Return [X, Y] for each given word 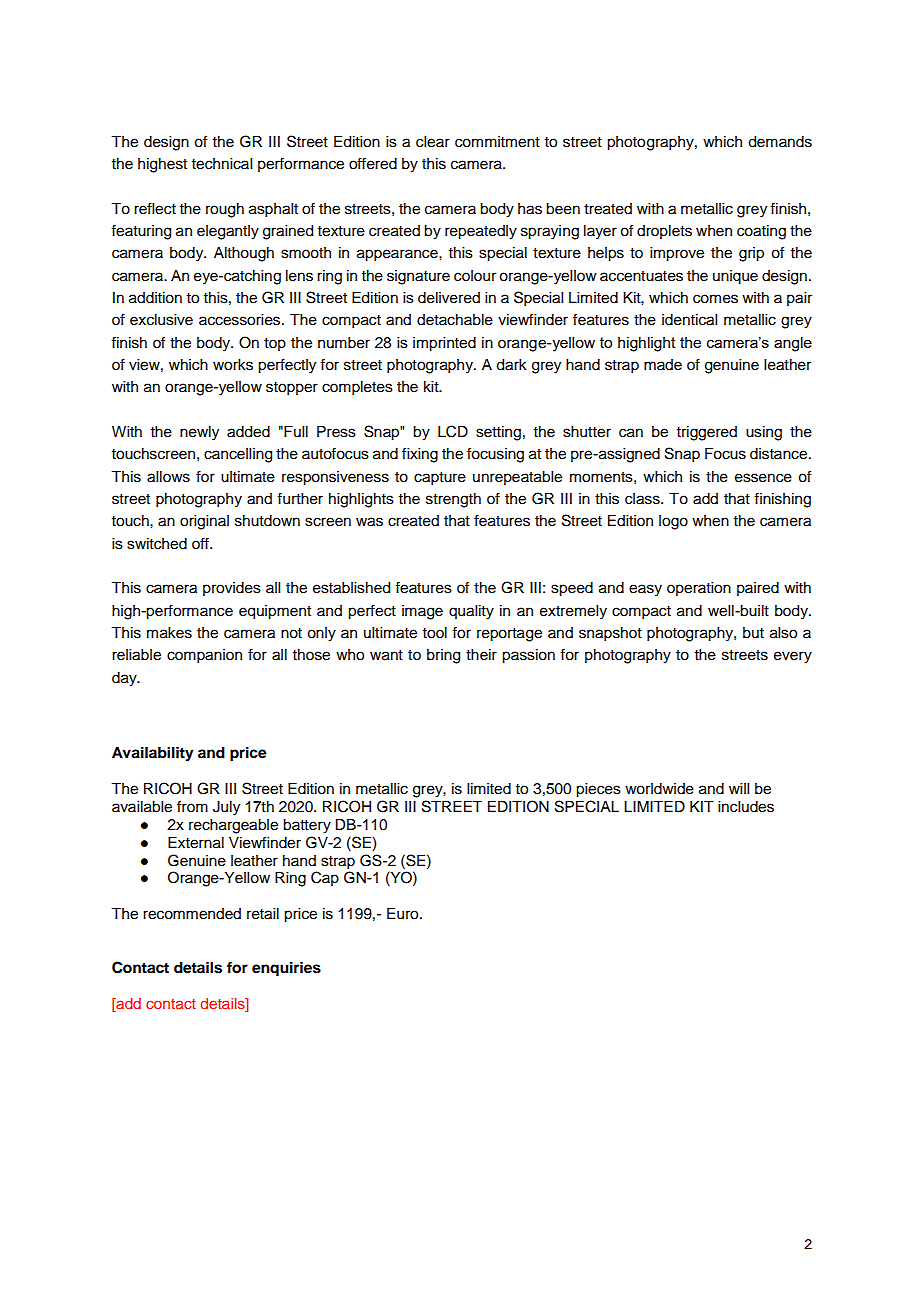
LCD [453, 431]
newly [199, 433]
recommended [192, 914]
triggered [707, 433]
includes [746, 807]
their [481, 655]
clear [433, 142]
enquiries [286, 969]
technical [222, 164]
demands [780, 142]
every [793, 657]
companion [204, 656]
